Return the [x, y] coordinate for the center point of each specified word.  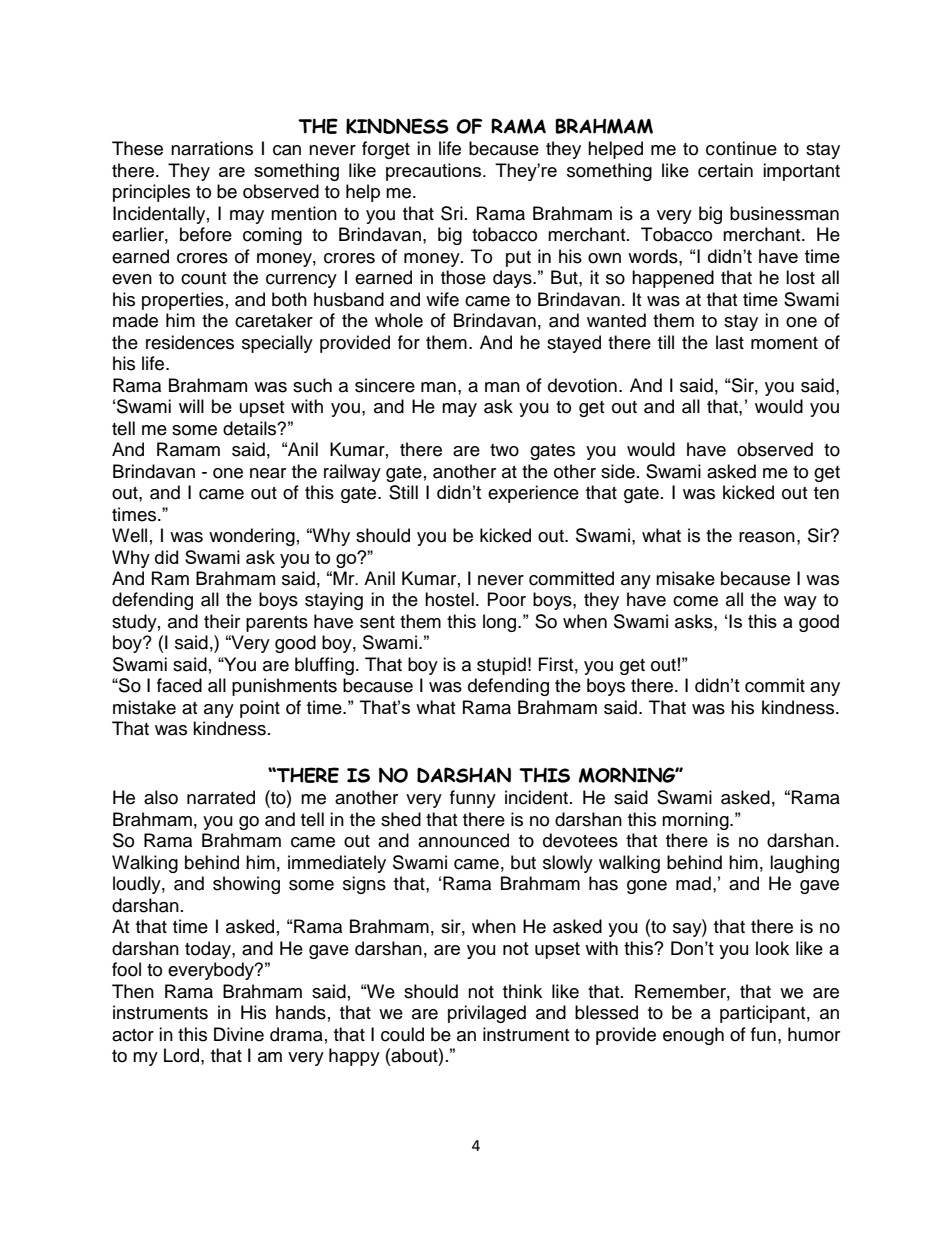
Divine [239, 1034]
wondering [252, 537]
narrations [212, 148]
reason [767, 537]
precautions [435, 172]
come [695, 601]
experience [533, 494]
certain [725, 170]
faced [179, 685]
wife [442, 299]
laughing [804, 864]
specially [277, 344]
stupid [501, 666]
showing [246, 885]
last [730, 342]
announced [463, 840]
